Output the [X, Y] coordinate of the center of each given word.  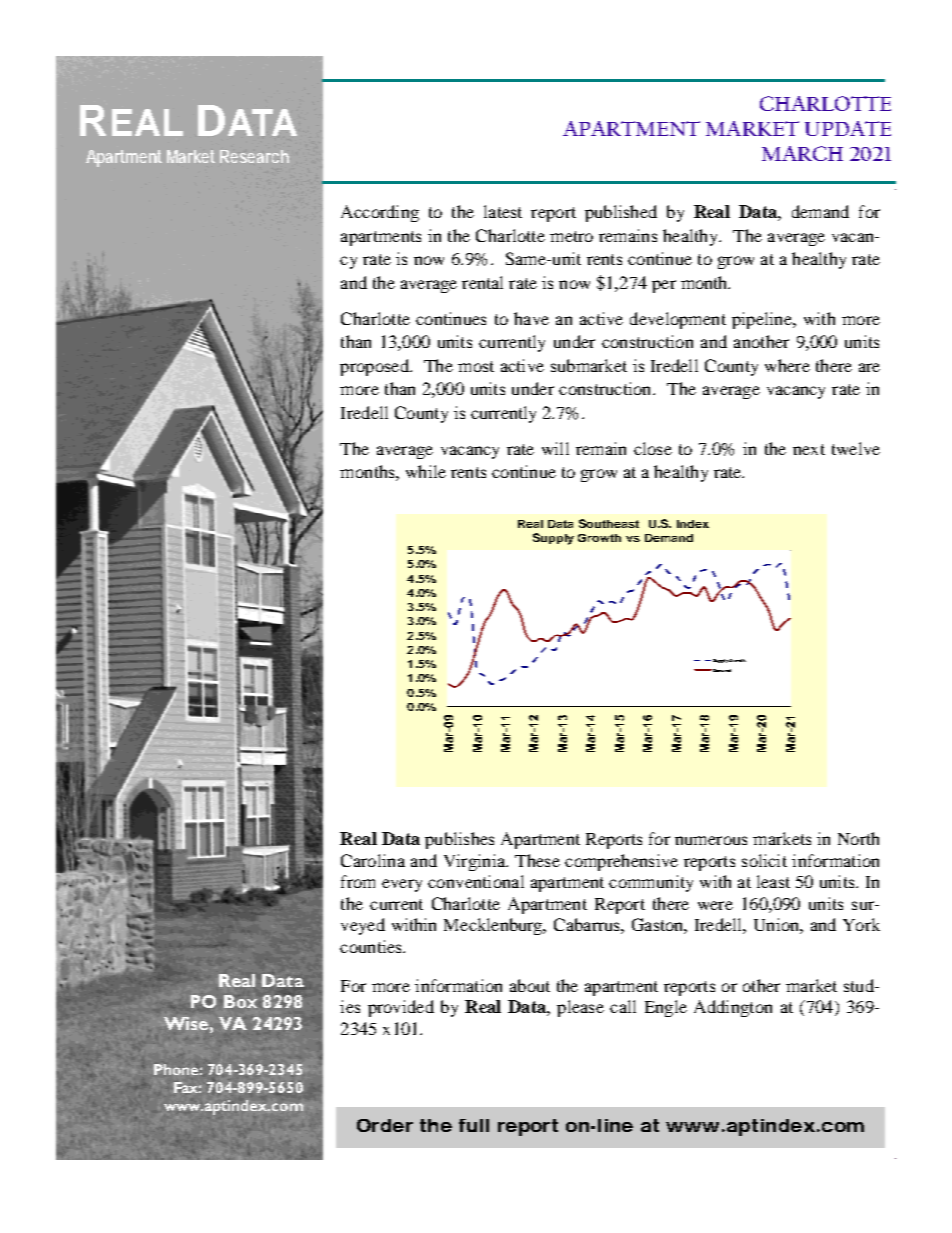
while [426, 471]
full [474, 1125]
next [809, 449]
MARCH [802, 153]
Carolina [373, 860]
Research [254, 156]
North [858, 838]
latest [503, 211]
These [537, 860]
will [555, 448]
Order [385, 1125]
